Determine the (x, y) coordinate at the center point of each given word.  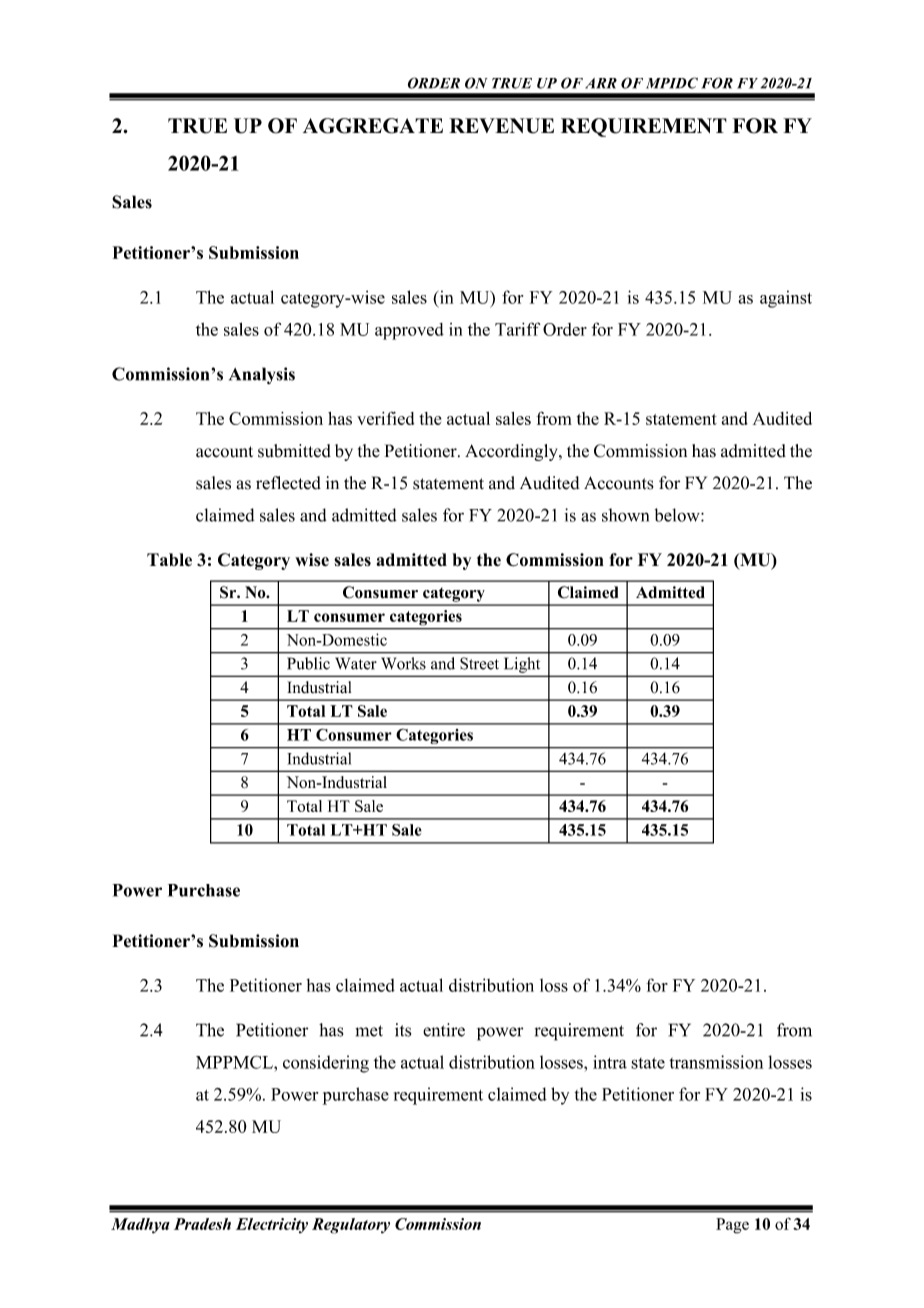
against (786, 299)
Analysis (262, 375)
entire (444, 1030)
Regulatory (351, 1226)
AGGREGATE (373, 126)
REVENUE (501, 126)
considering (326, 1064)
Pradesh (202, 1224)
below (678, 515)
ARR (601, 83)
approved (409, 331)
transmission (716, 1062)
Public (308, 663)
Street (479, 663)
